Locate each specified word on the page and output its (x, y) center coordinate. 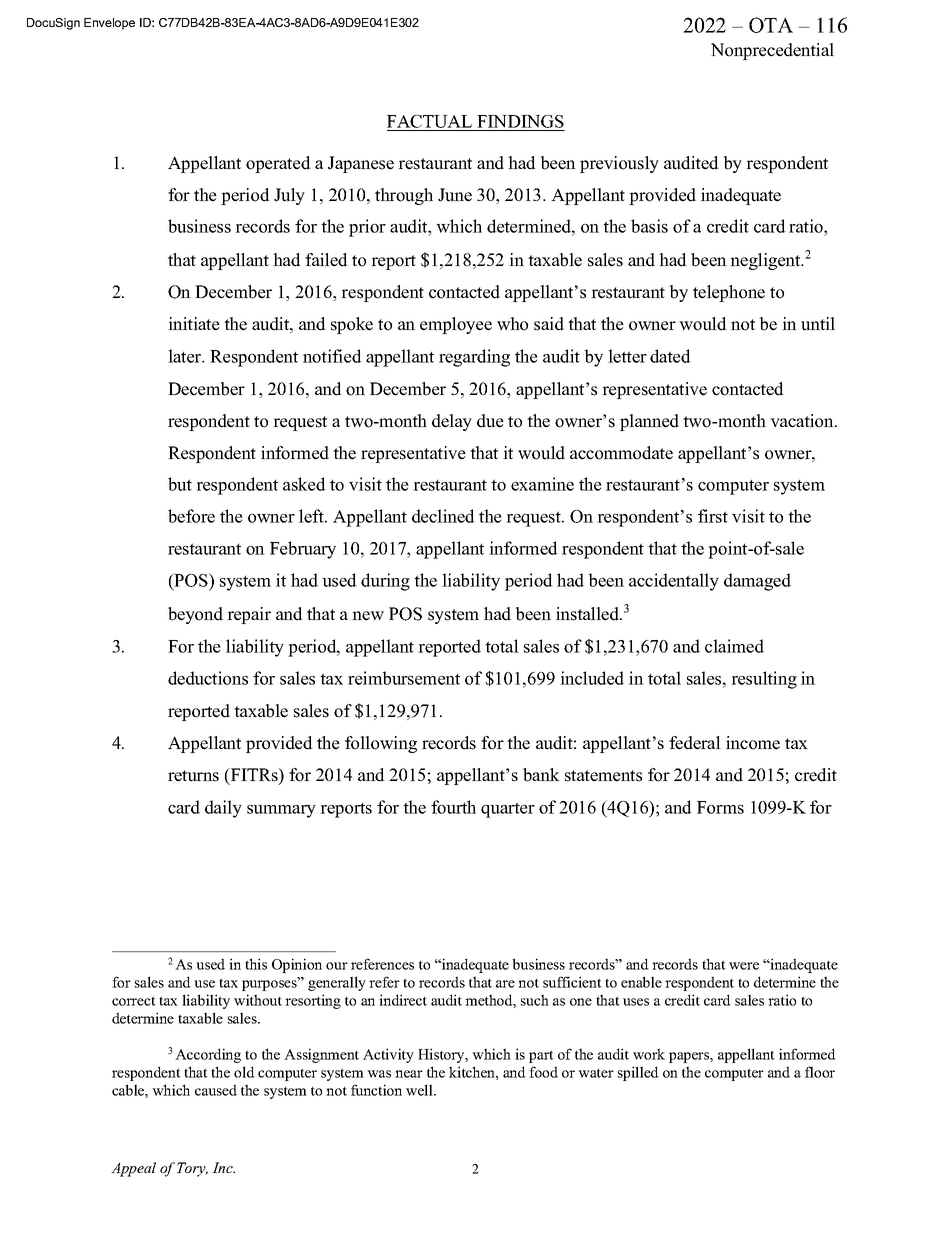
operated (278, 164)
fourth (453, 807)
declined (443, 516)
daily (223, 809)
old (244, 1072)
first (713, 516)
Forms (720, 807)
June (455, 195)
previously (619, 164)
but (180, 484)
